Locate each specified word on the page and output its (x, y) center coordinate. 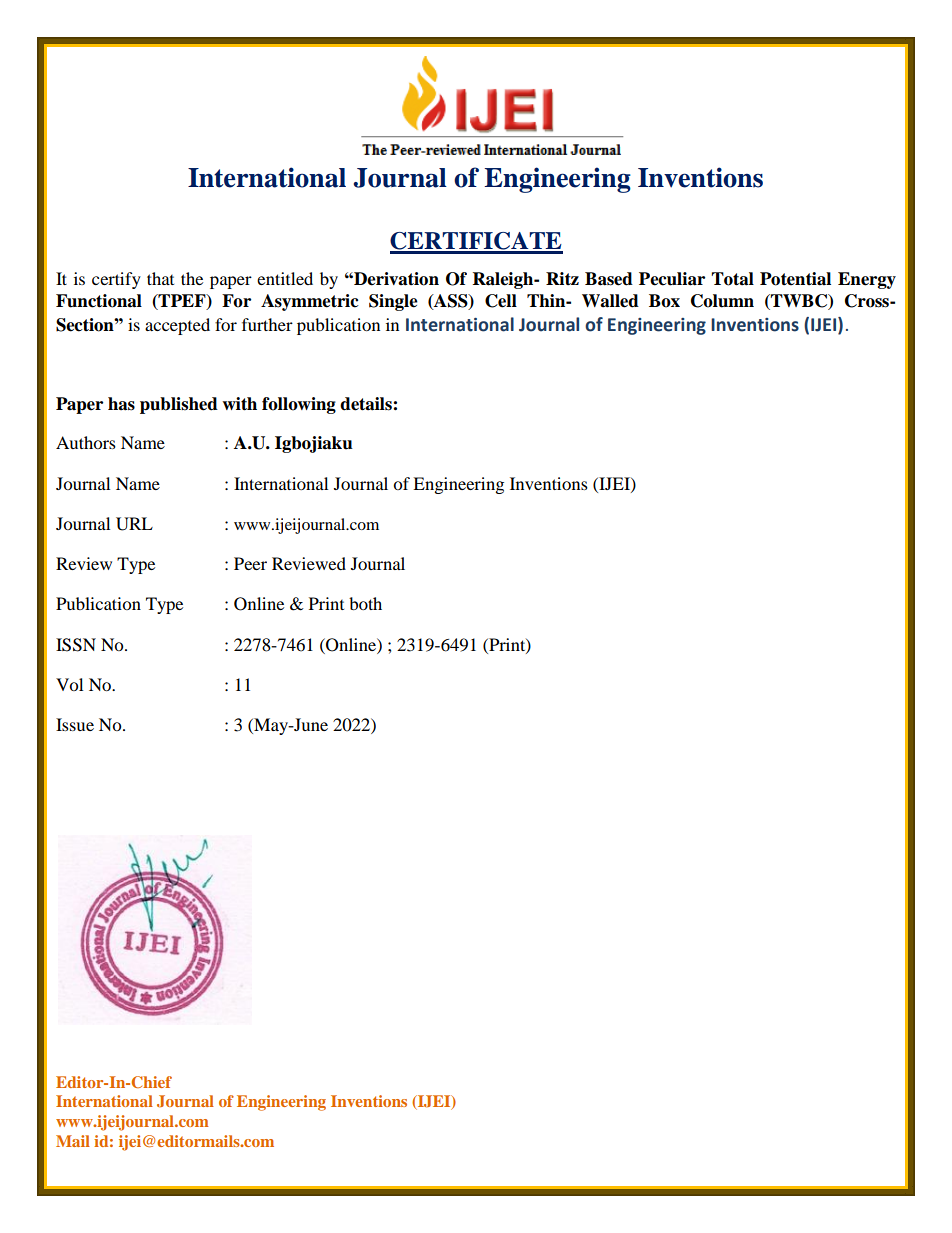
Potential (795, 279)
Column (722, 301)
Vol (69, 684)
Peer (250, 563)
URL (134, 524)
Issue (75, 724)
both (365, 603)
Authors (86, 442)
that (160, 278)
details (367, 404)
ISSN (76, 645)
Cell (501, 301)
